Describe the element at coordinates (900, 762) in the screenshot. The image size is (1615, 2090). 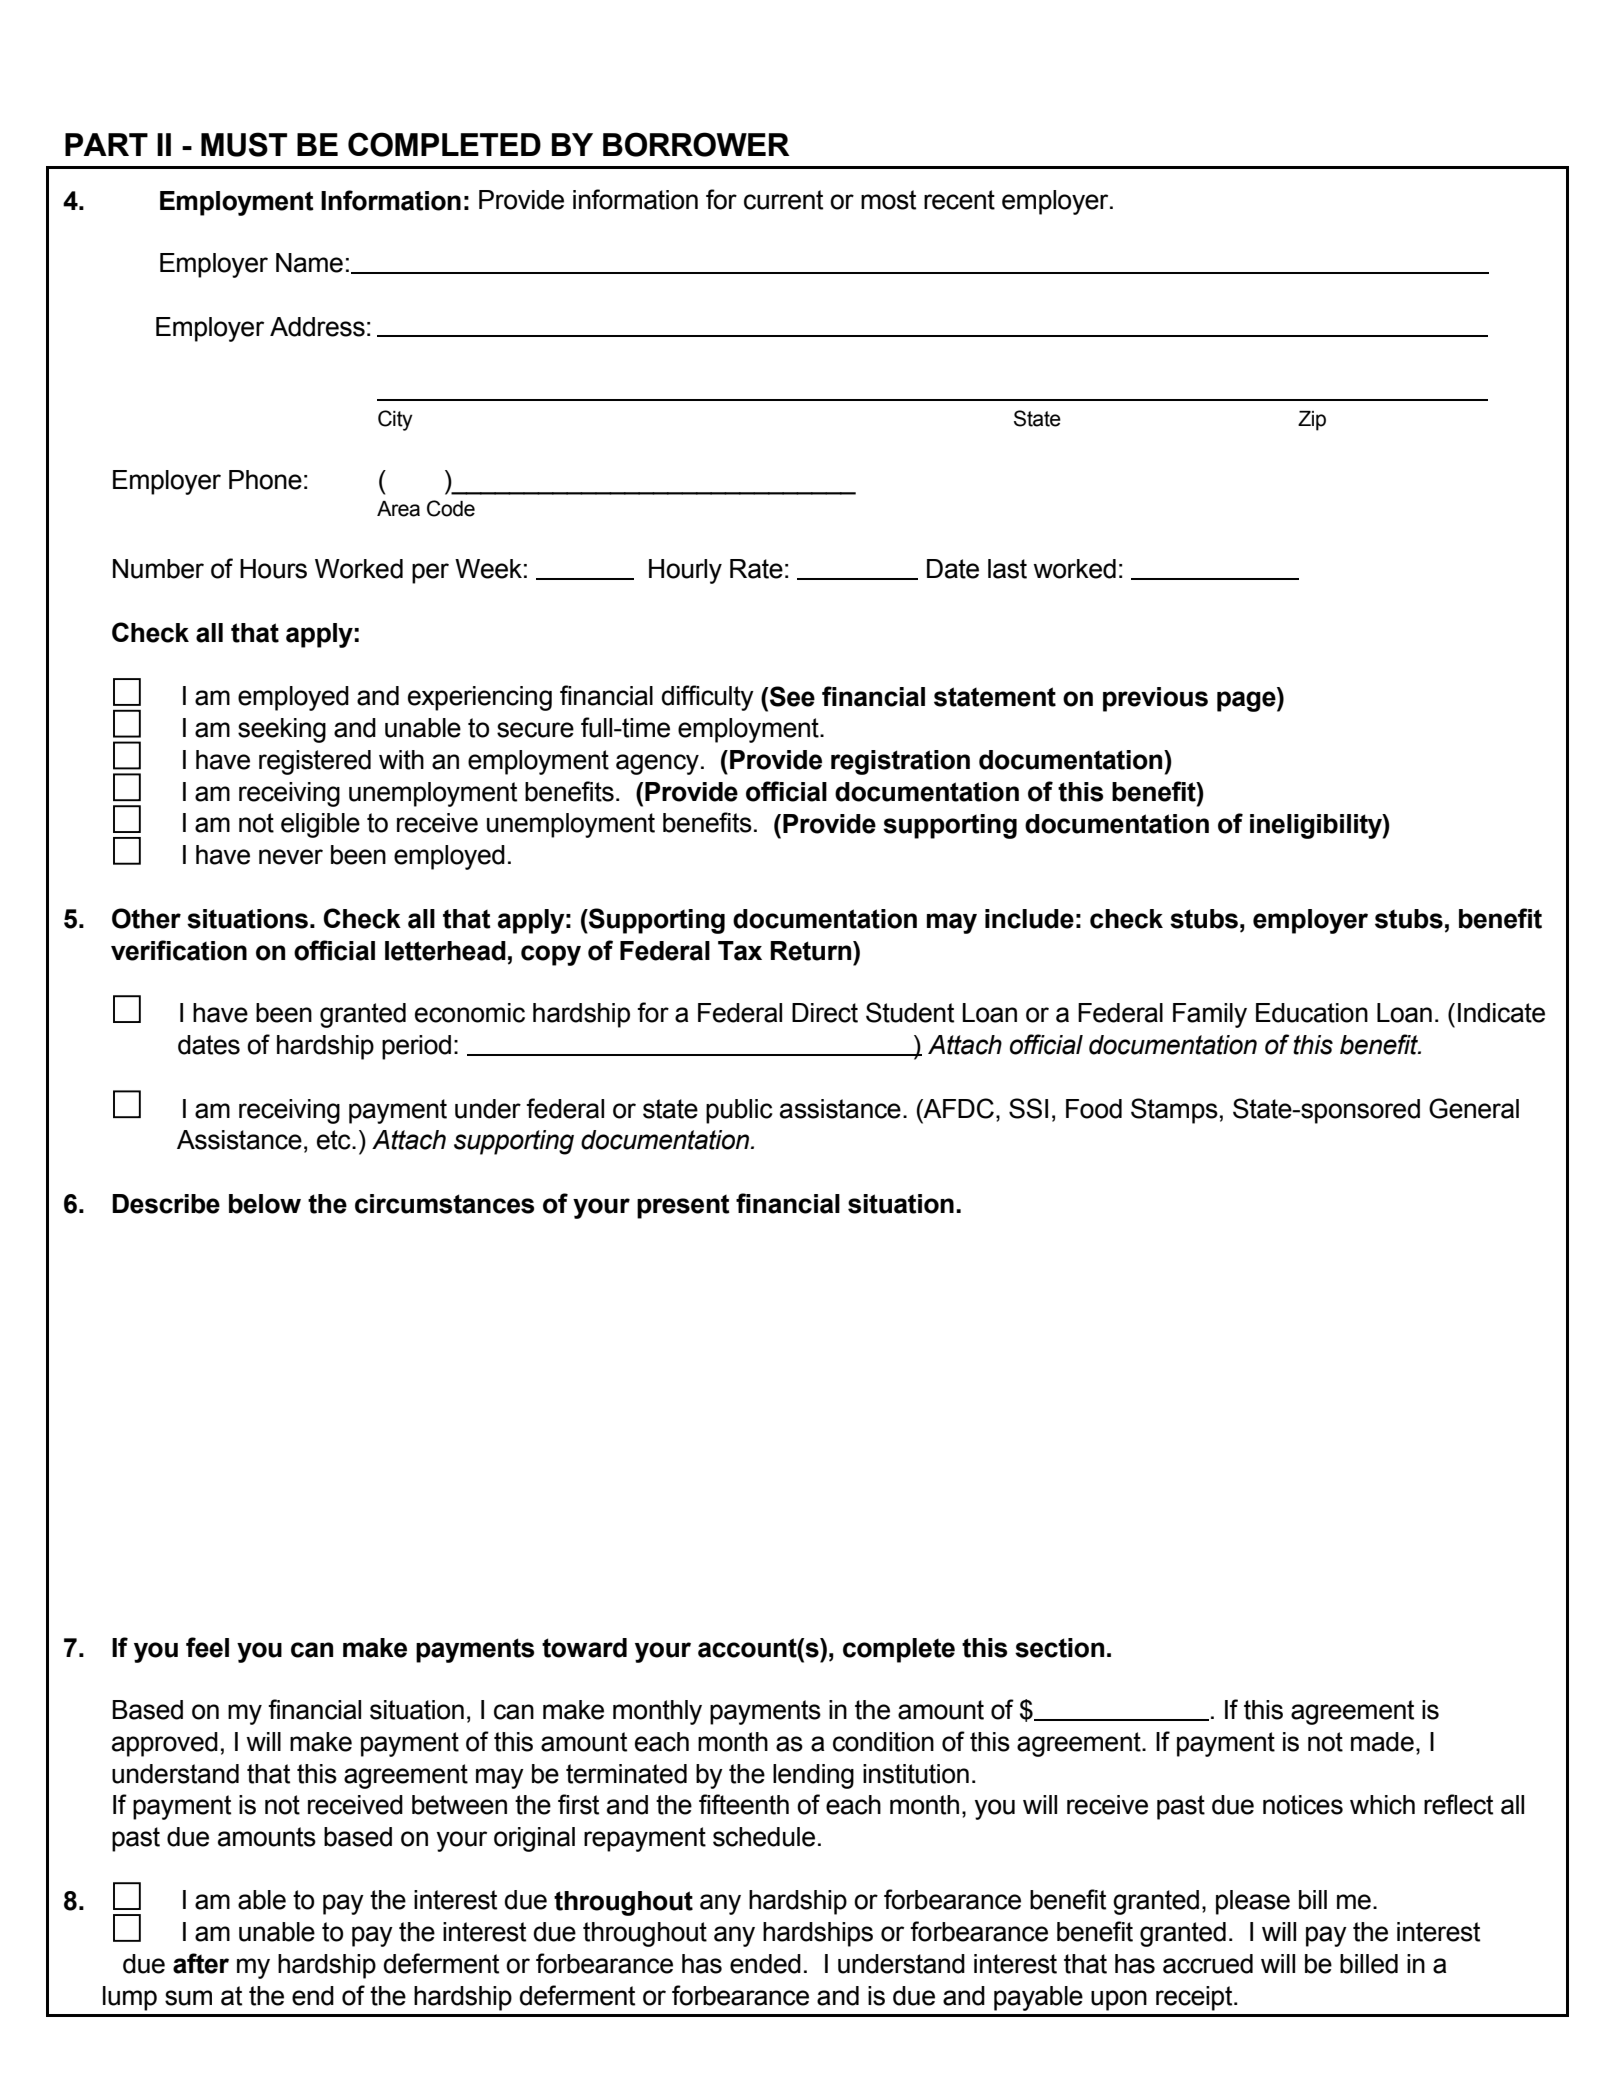
I see `registration` at that location.
